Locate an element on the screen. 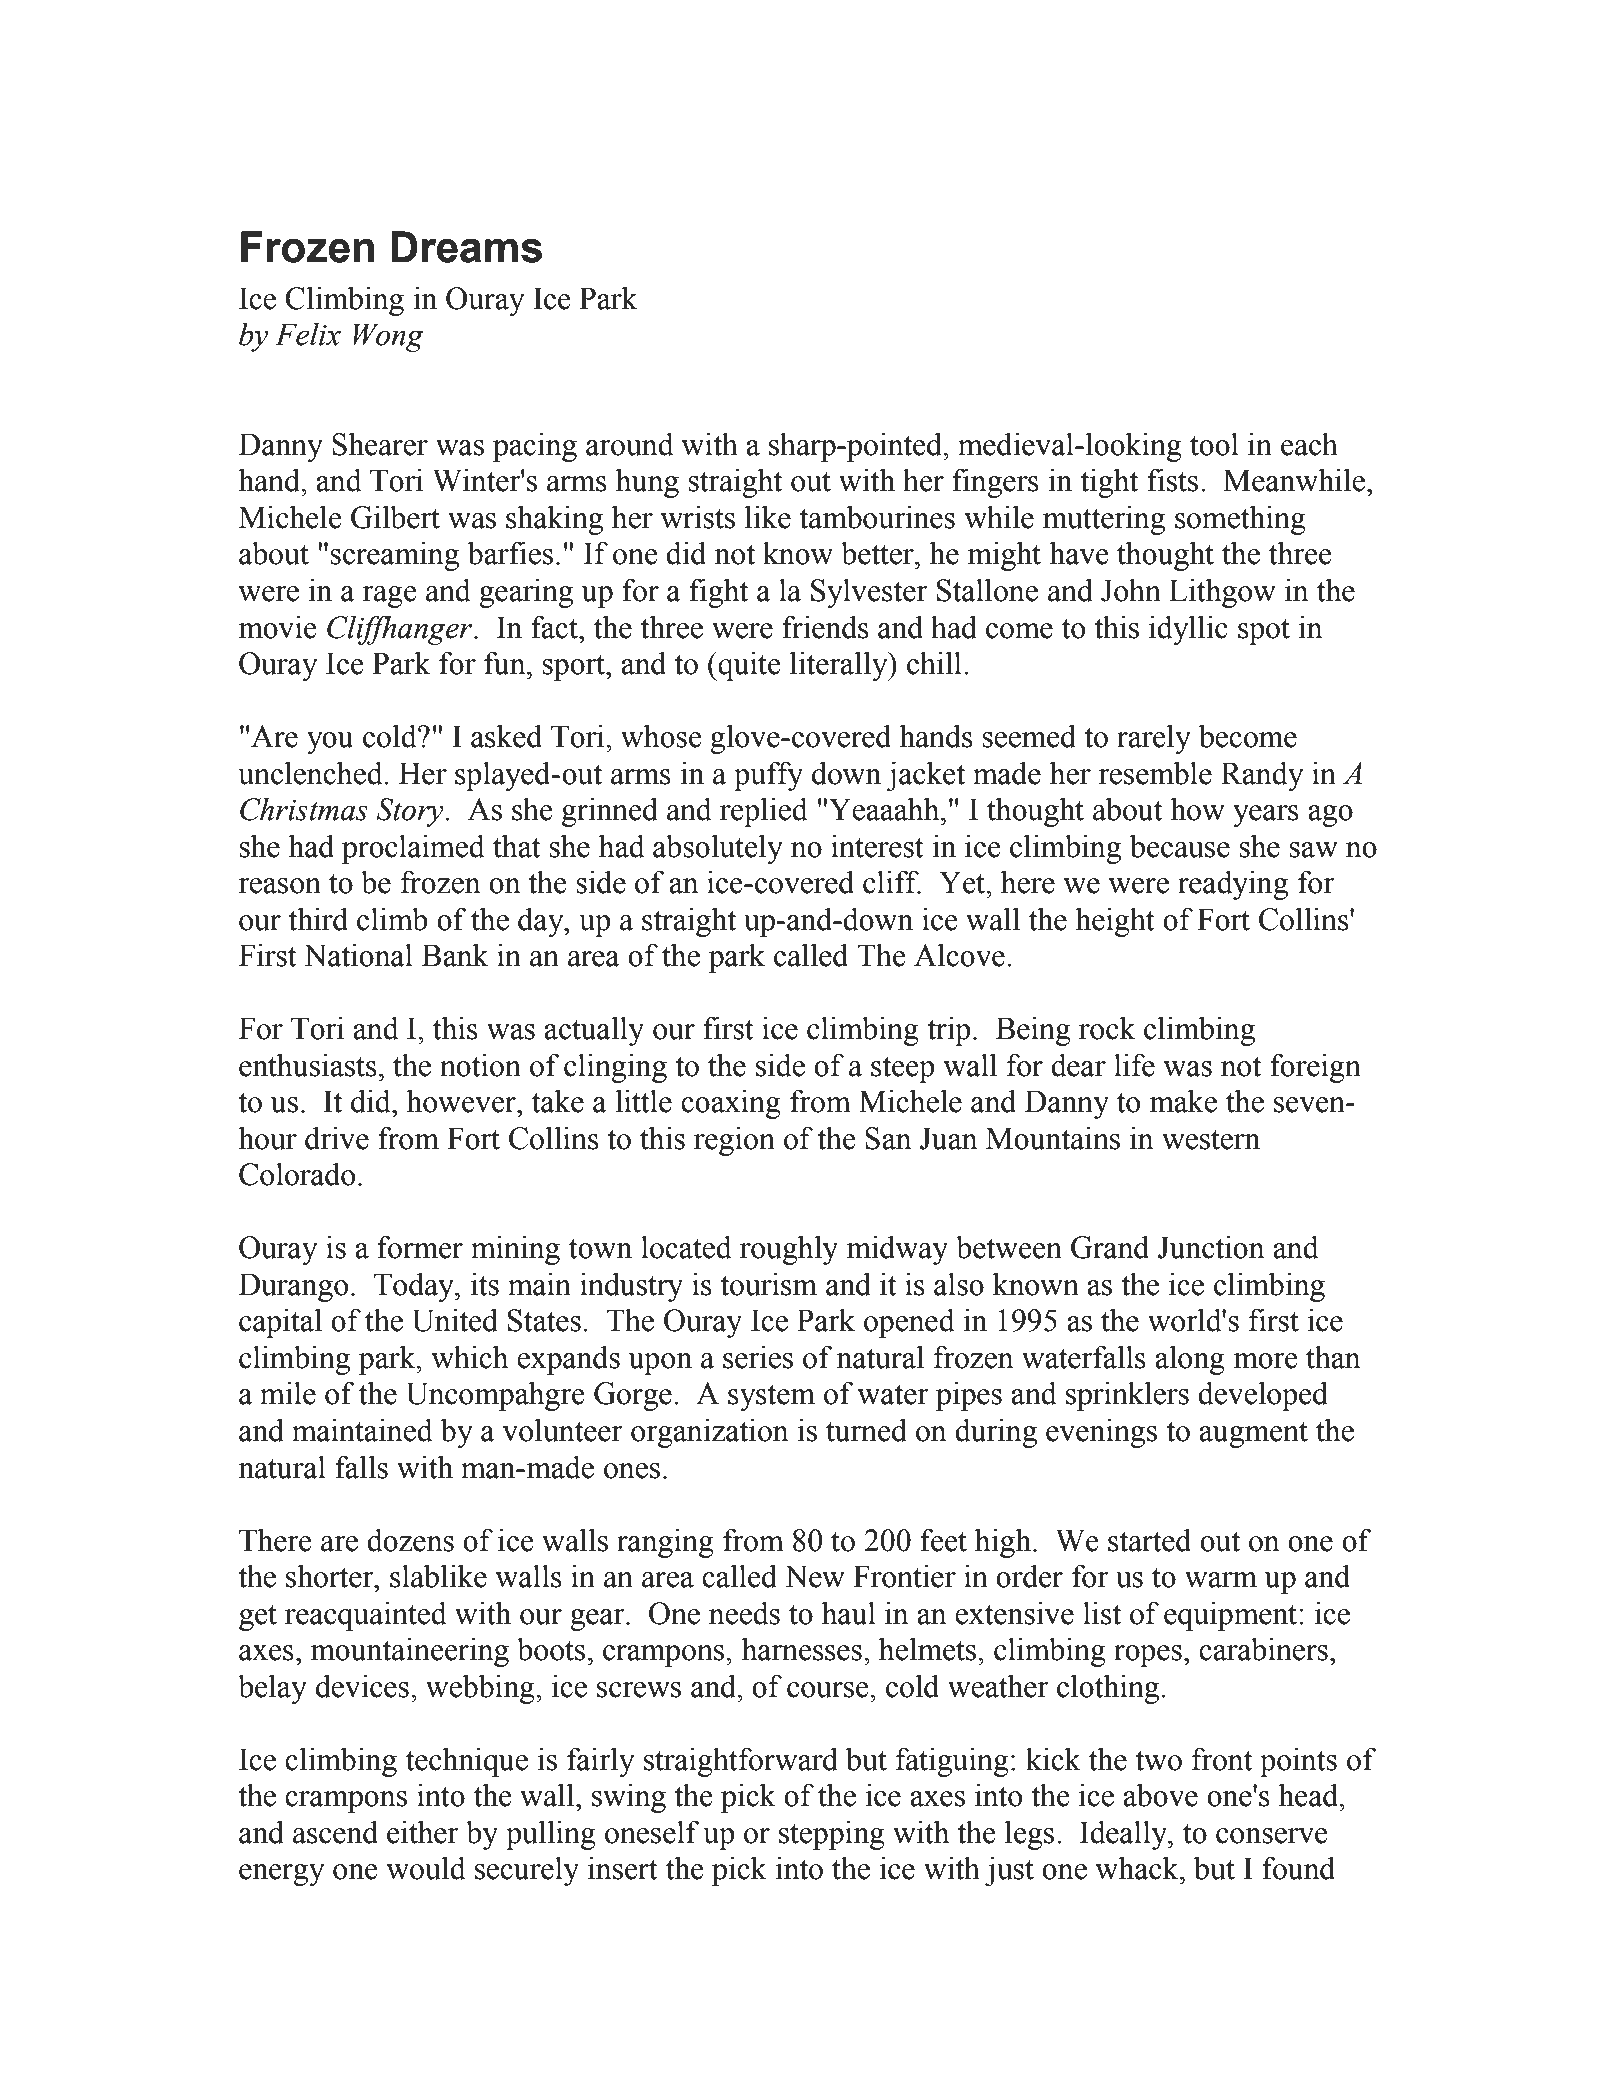 This screenshot has height=2096, width=1619. literally is located at coordinates (840, 666).
